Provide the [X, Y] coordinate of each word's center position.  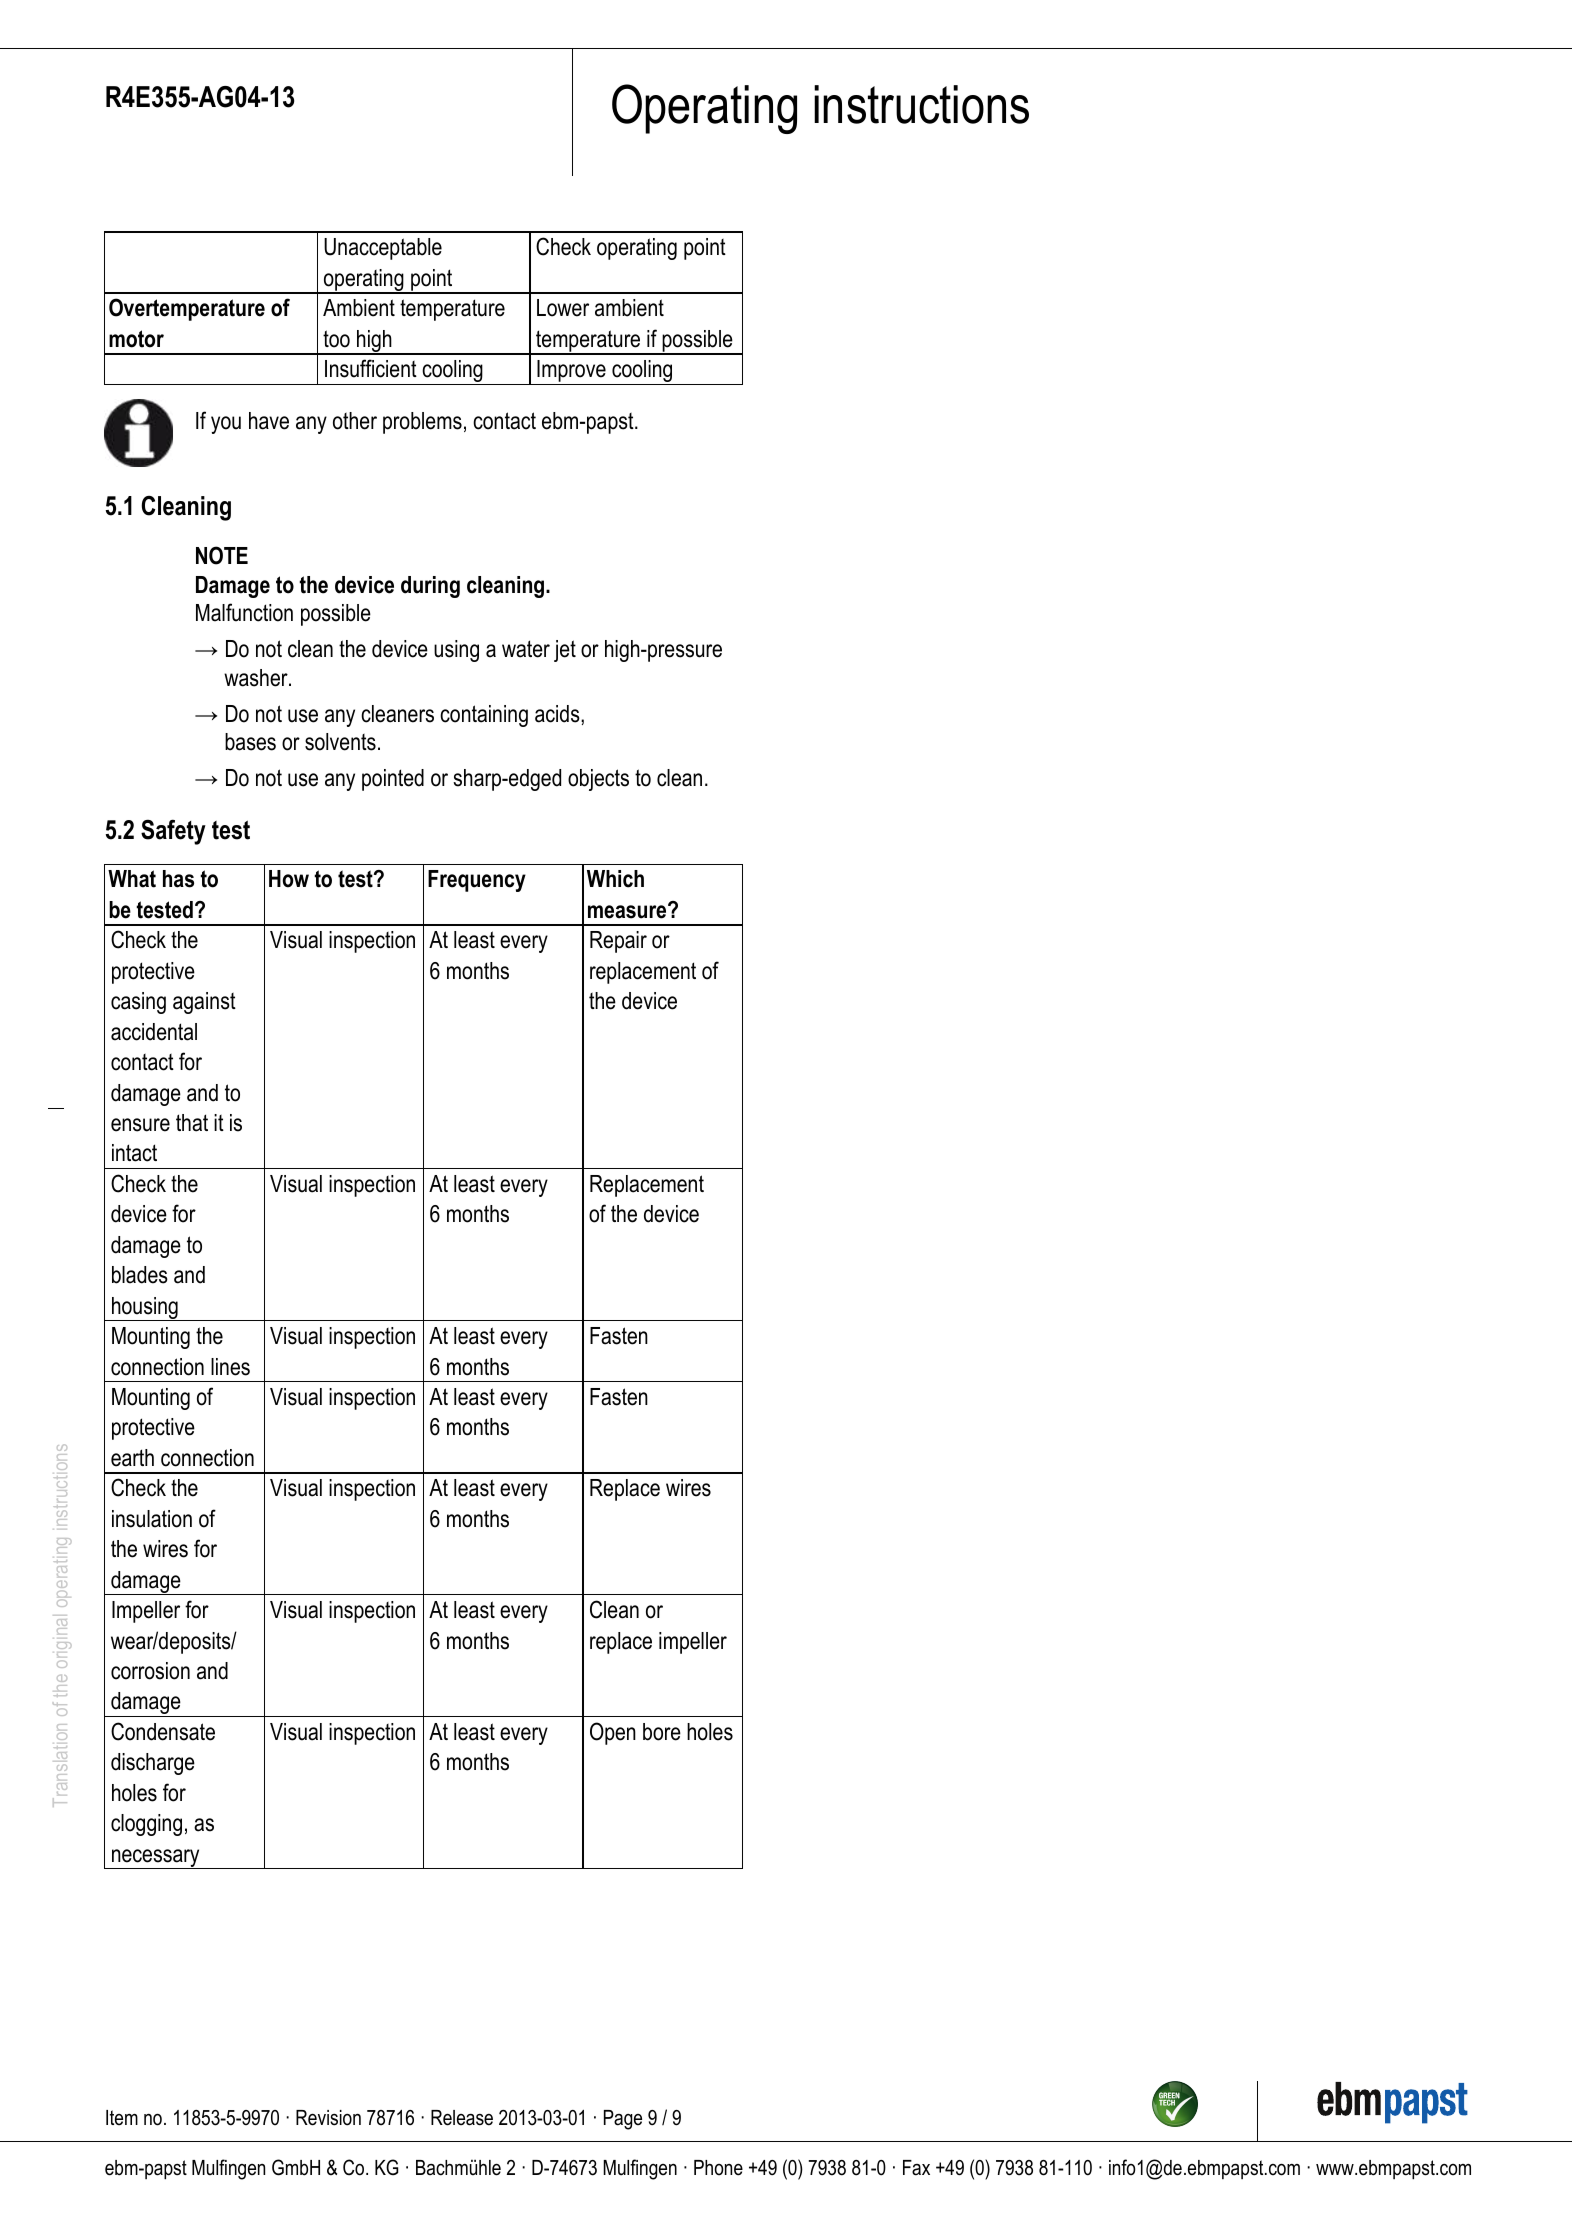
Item [122, 2117]
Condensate [163, 1731]
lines [230, 1367]
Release [462, 2118]
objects [598, 780]
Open [613, 1733]
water [526, 649]
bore [662, 1732]
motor [136, 339]
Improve [571, 372]
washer [257, 678]
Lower [563, 308]
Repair [618, 942]
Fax [916, 2168]
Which [615, 879]
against [204, 1003]
